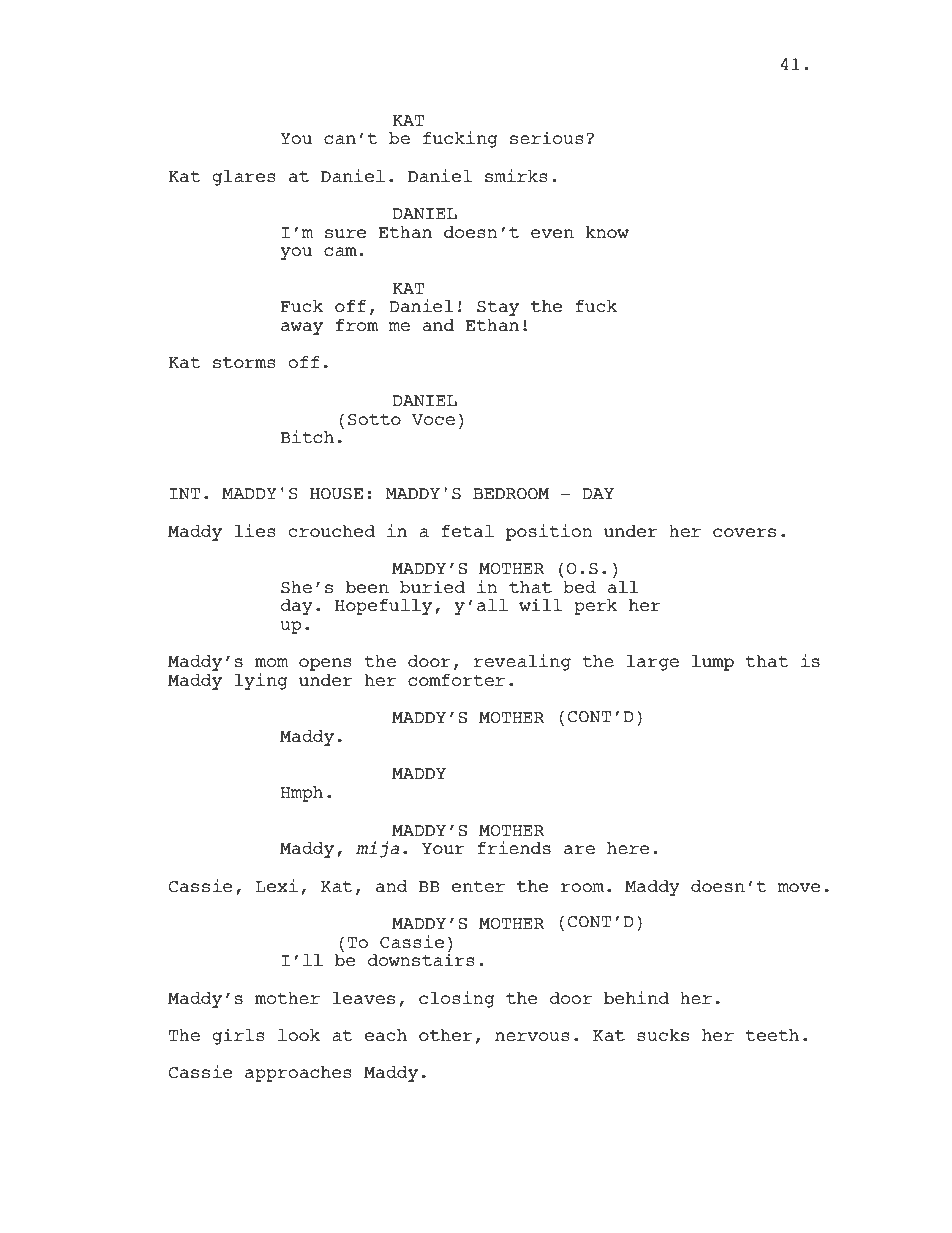  I want to click on lying, so click(261, 681).
